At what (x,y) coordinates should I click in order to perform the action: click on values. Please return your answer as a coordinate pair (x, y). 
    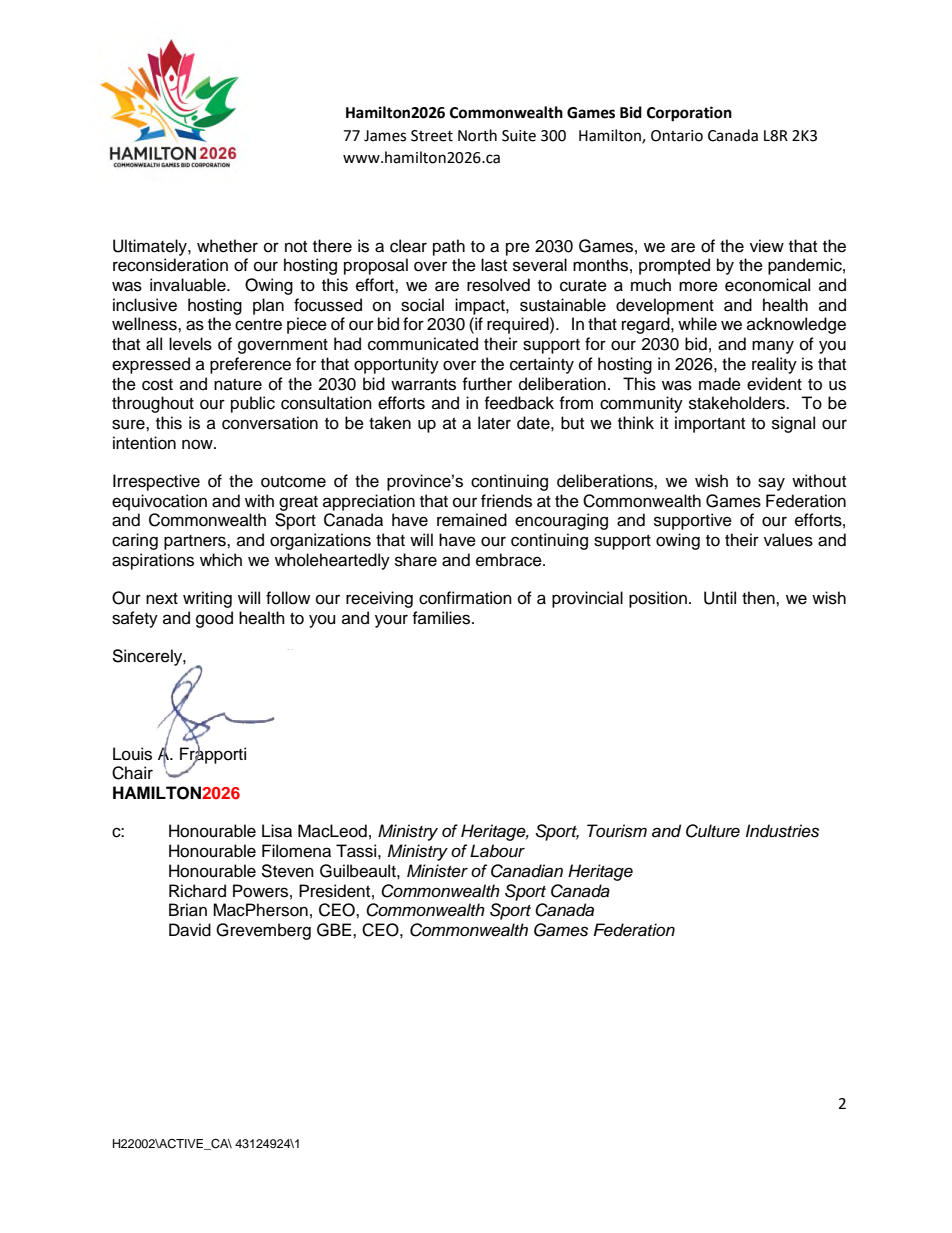
    Looking at the image, I should click on (788, 540).
